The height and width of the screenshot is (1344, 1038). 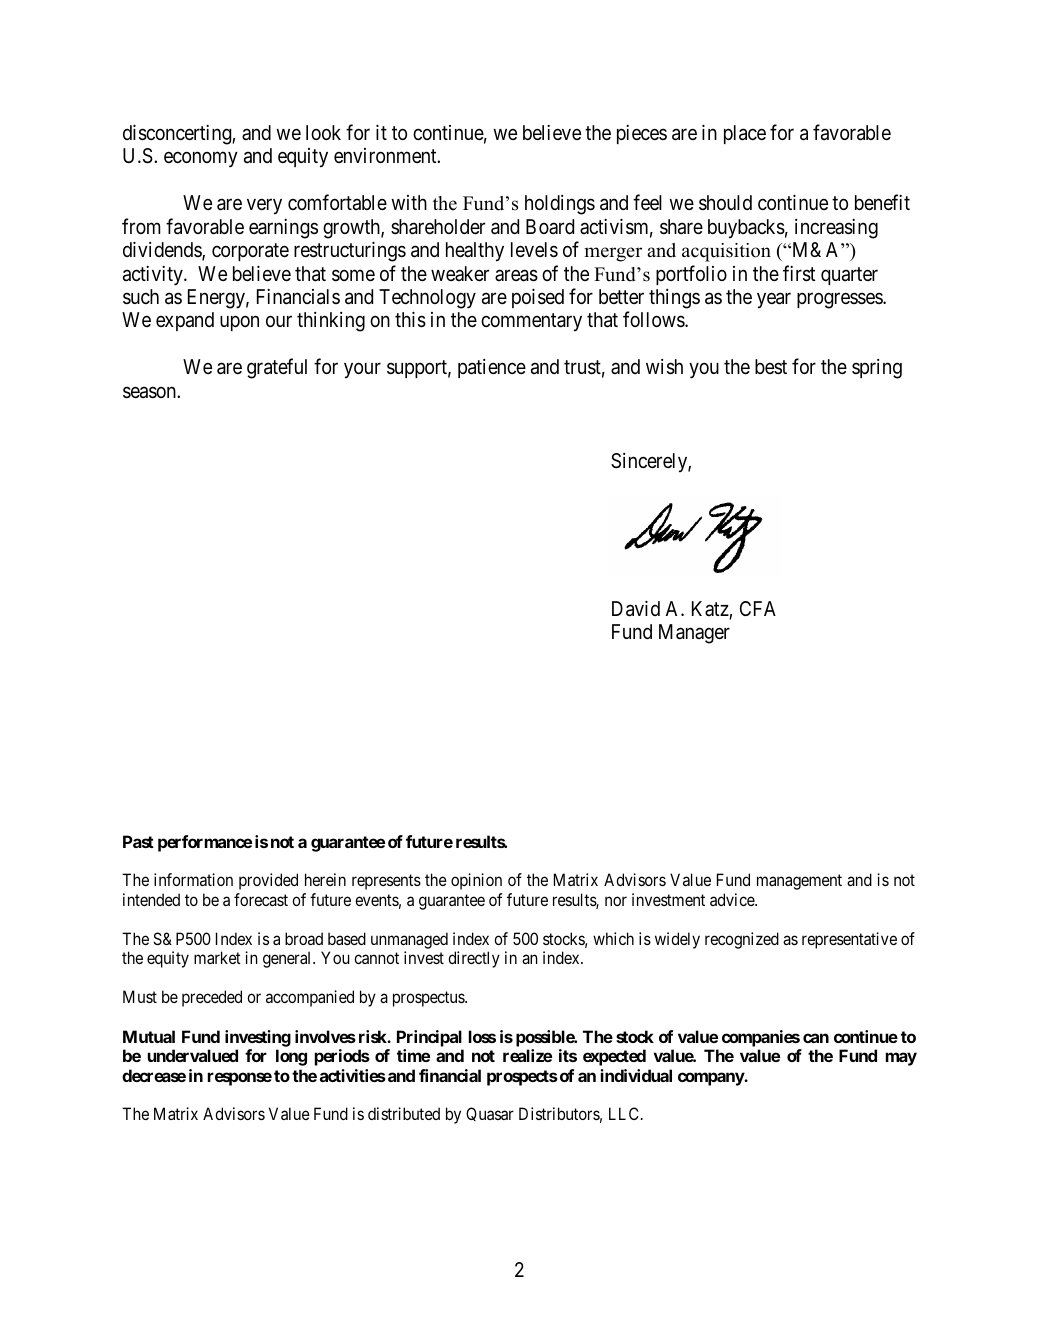 What do you see at coordinates (277, 368) in the screenshot?
I see `grateful` at bounding box center [277, 368].
